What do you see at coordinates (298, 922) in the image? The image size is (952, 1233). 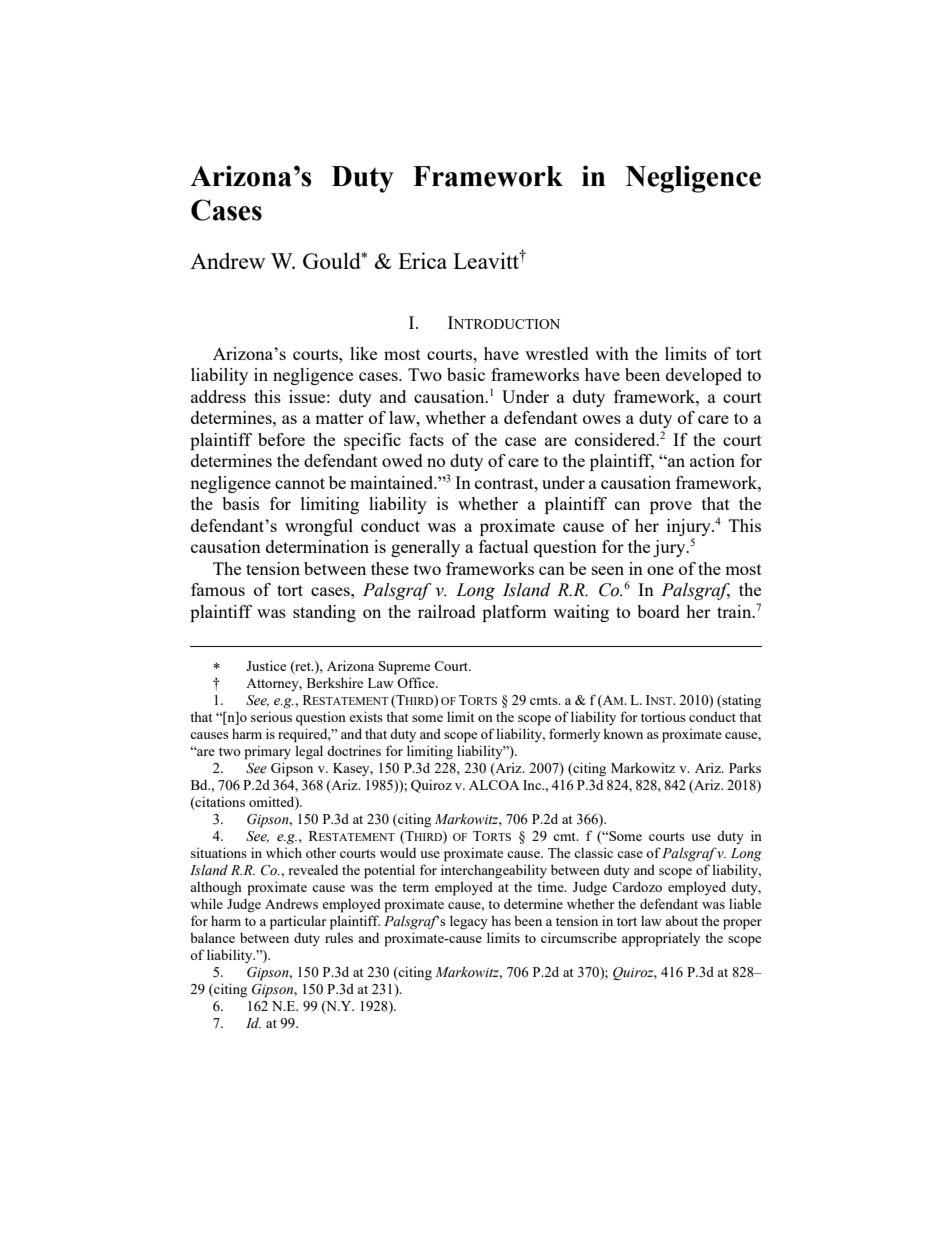 I see `particular` at bounding box center [298, 922].
